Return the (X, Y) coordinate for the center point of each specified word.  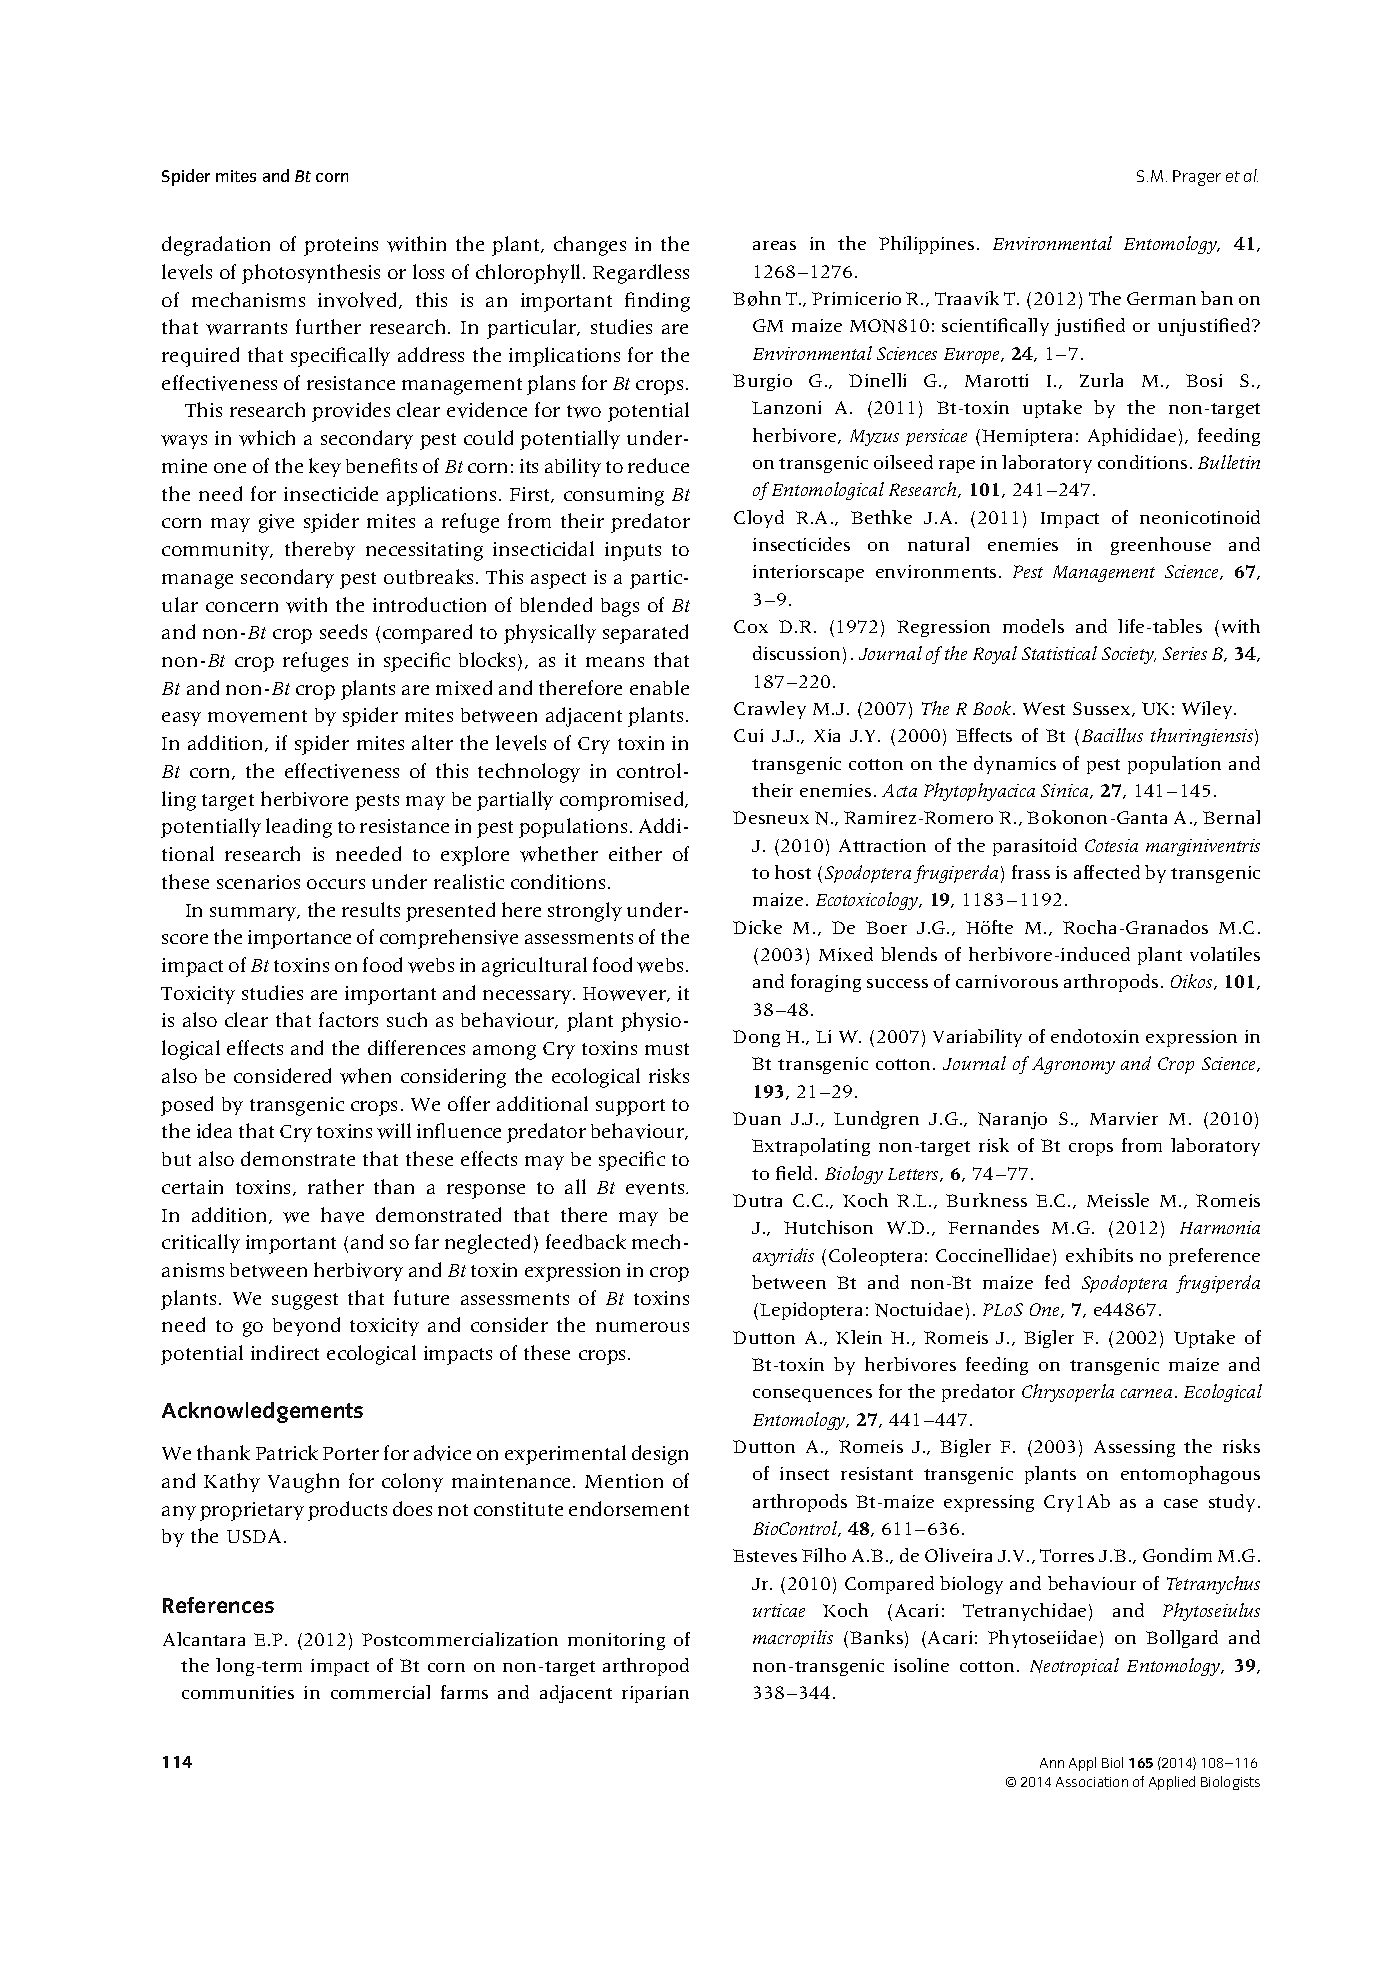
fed (1057, 1282)
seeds (343, 631)
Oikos (1193, 982)
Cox (751, 626)
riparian (655, 1694)
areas (774, 245)
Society (1129, 655)
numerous (642, 1327)
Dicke (757, 927)
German (1161, 298)
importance (299, 939)
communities (238, 1692)
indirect (285, 1352)
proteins (341, 246)
